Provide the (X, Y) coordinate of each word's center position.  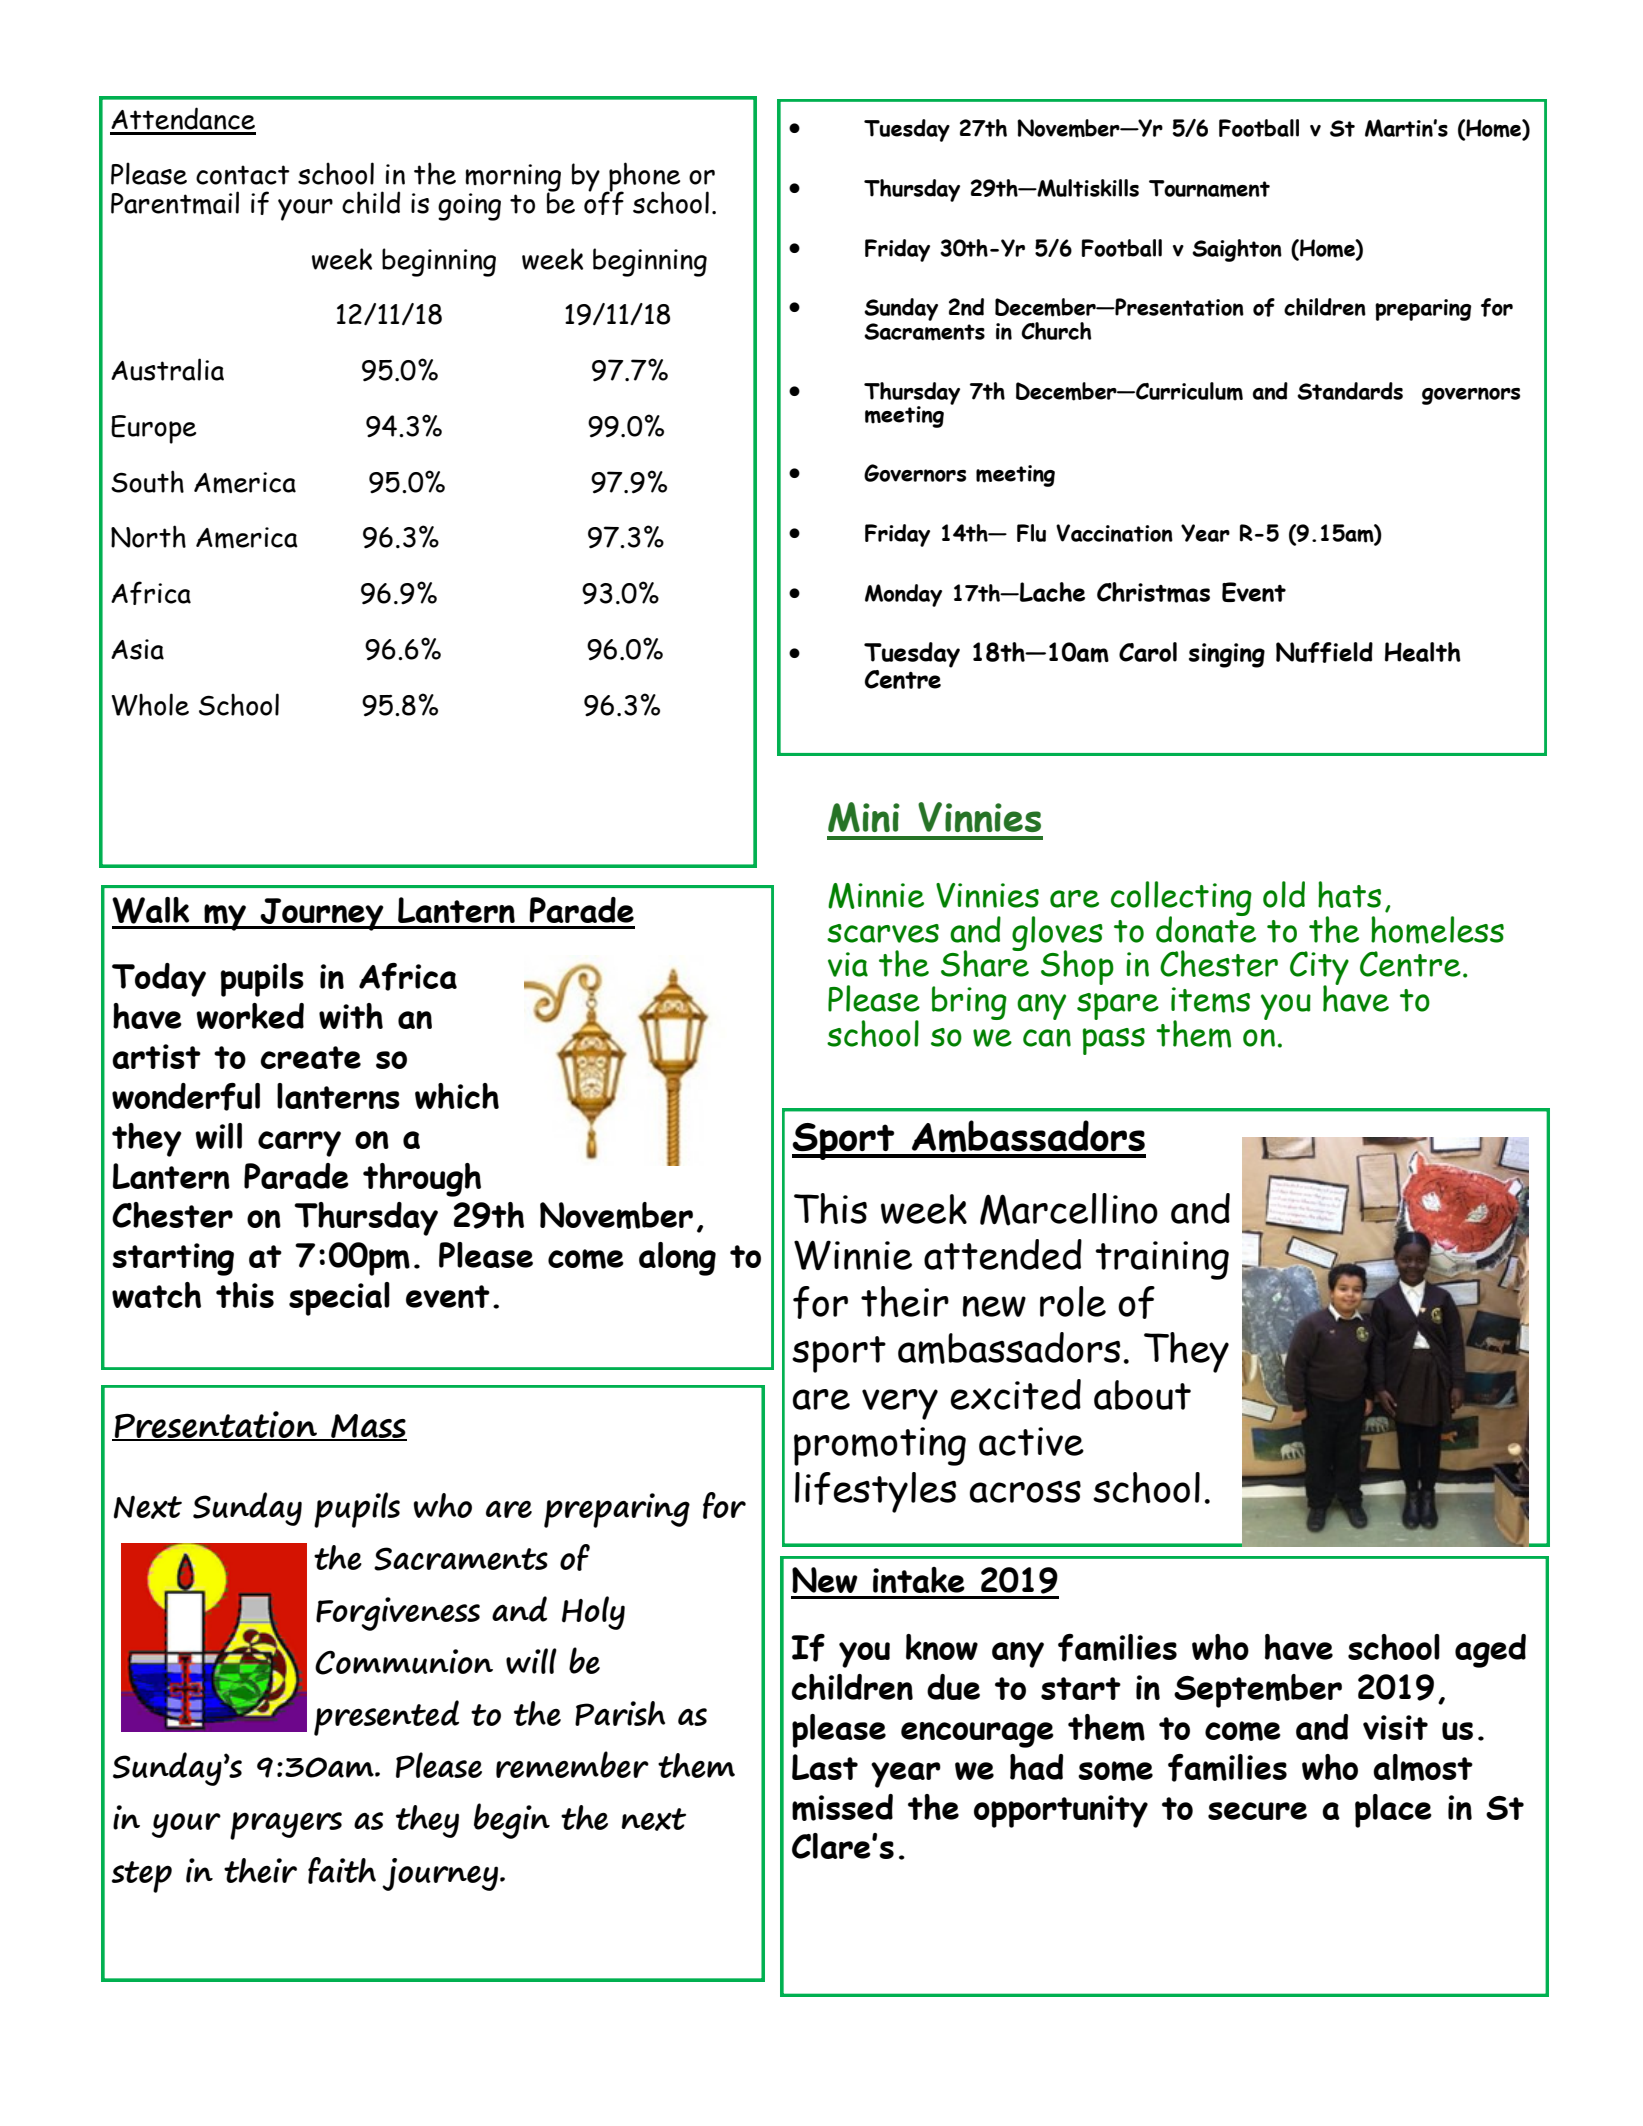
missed (842, 1807)
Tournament (1209, 189)
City (1319, 969)
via (848, 964)
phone (643, 178)
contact (243, 175)
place (1393, 1811)
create (310, 1057)
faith (342, 1870)
